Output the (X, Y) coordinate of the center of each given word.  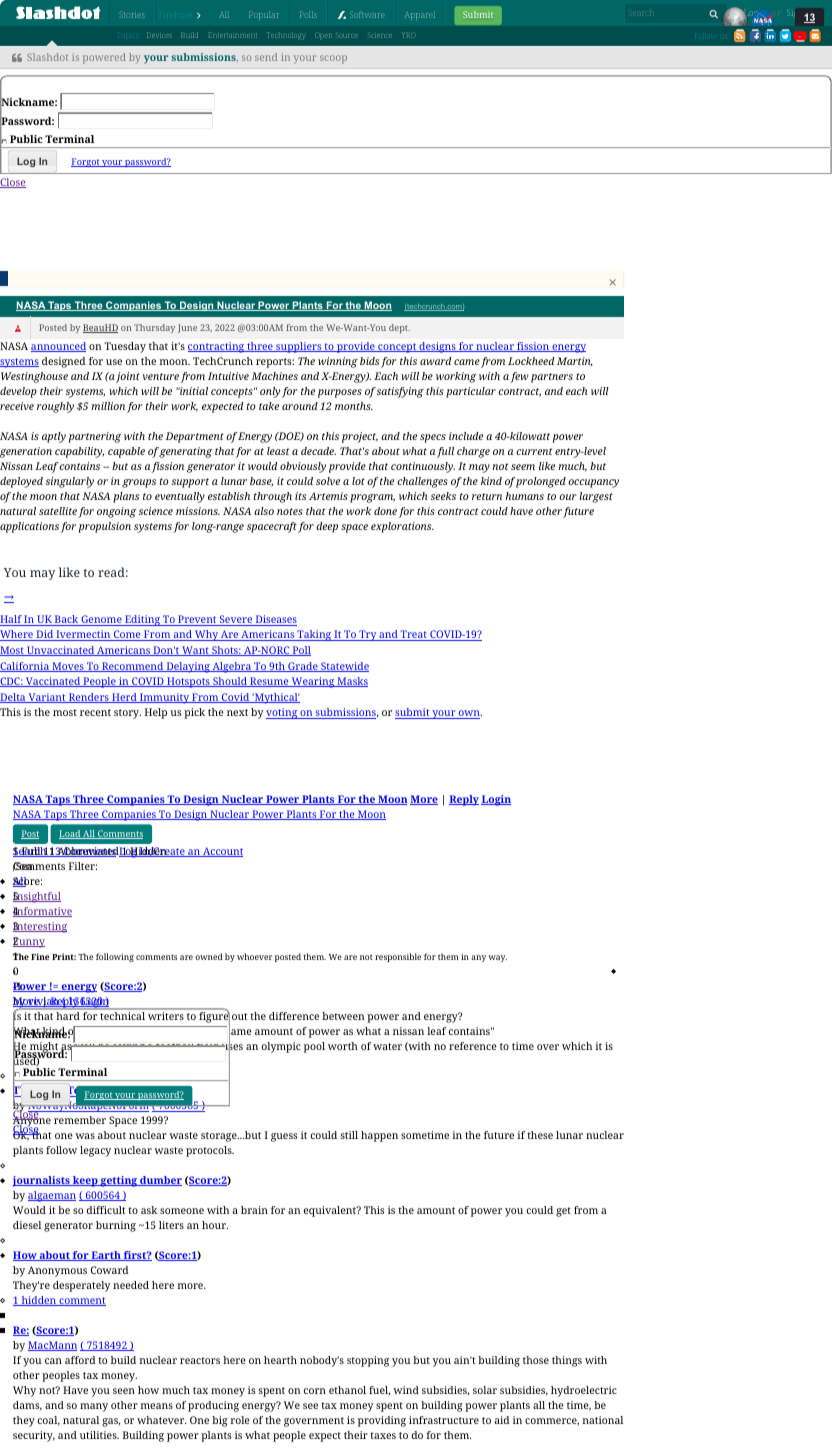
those (536, 1360)
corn (315, 1391)
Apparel (420, 15)
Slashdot (47, 57)
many (94, 1407)
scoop (333, 59)
